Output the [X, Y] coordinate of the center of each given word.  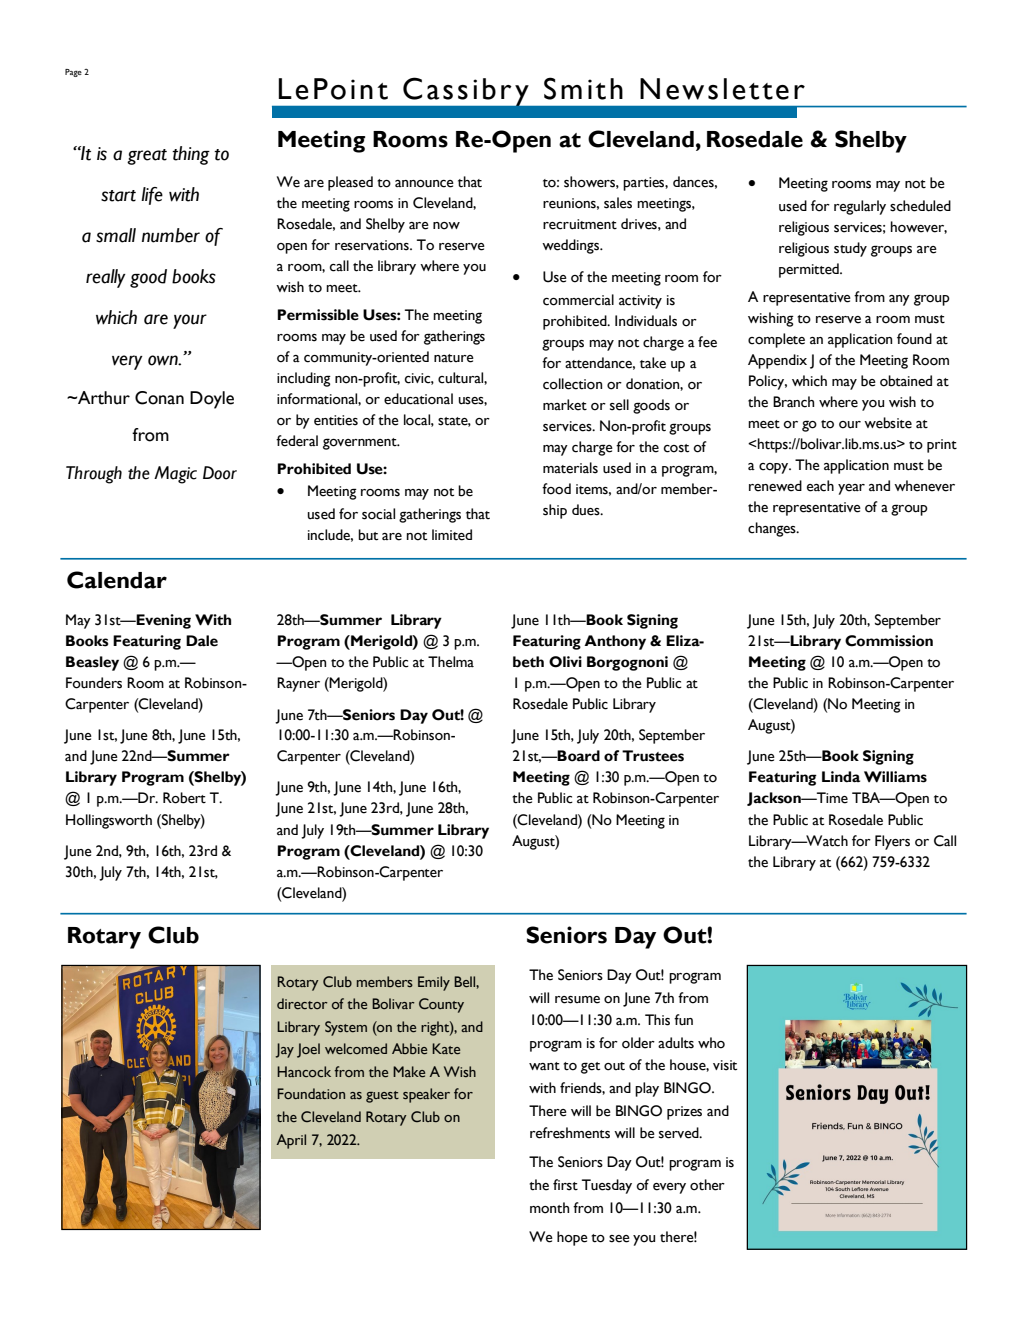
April [291, 1141]
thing [191, 155]
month [549, 1208]
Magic [175, 475]
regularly [860, 207]
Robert [184, 798]
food [556, 489]
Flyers [892, 842]
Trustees [653, 756]
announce [424, 184]
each [820, 486]
